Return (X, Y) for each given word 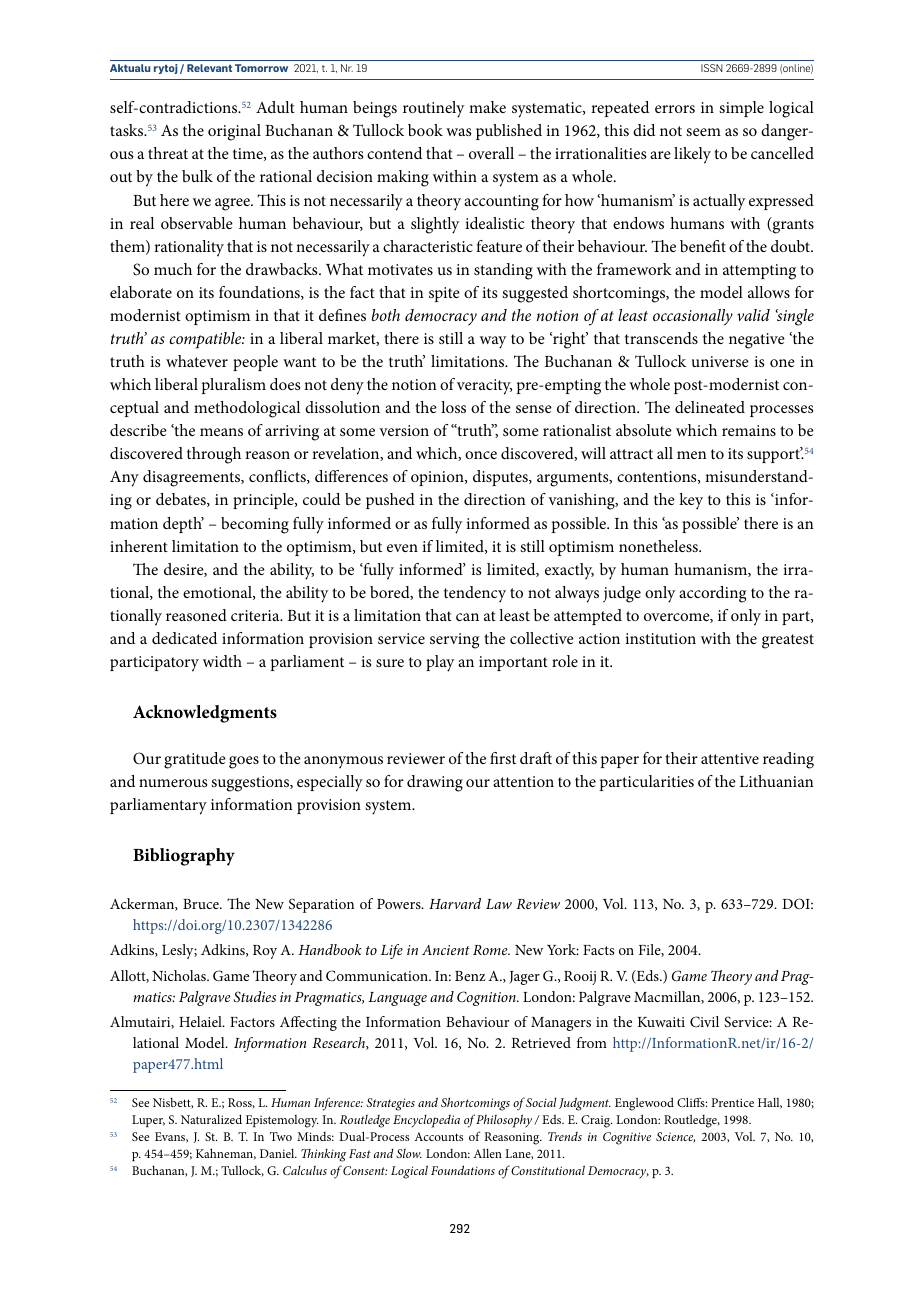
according (712, 594)
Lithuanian (776, 781)
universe (720, 361)
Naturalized (211, 1119)
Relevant (209, 68)
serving (454, 641)
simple (741, 109)
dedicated (184, 638)
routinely (433, 109)
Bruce (202, 904)
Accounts (438, 1136)
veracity (484, 387)
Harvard (455, 903)
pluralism (234, 386)
